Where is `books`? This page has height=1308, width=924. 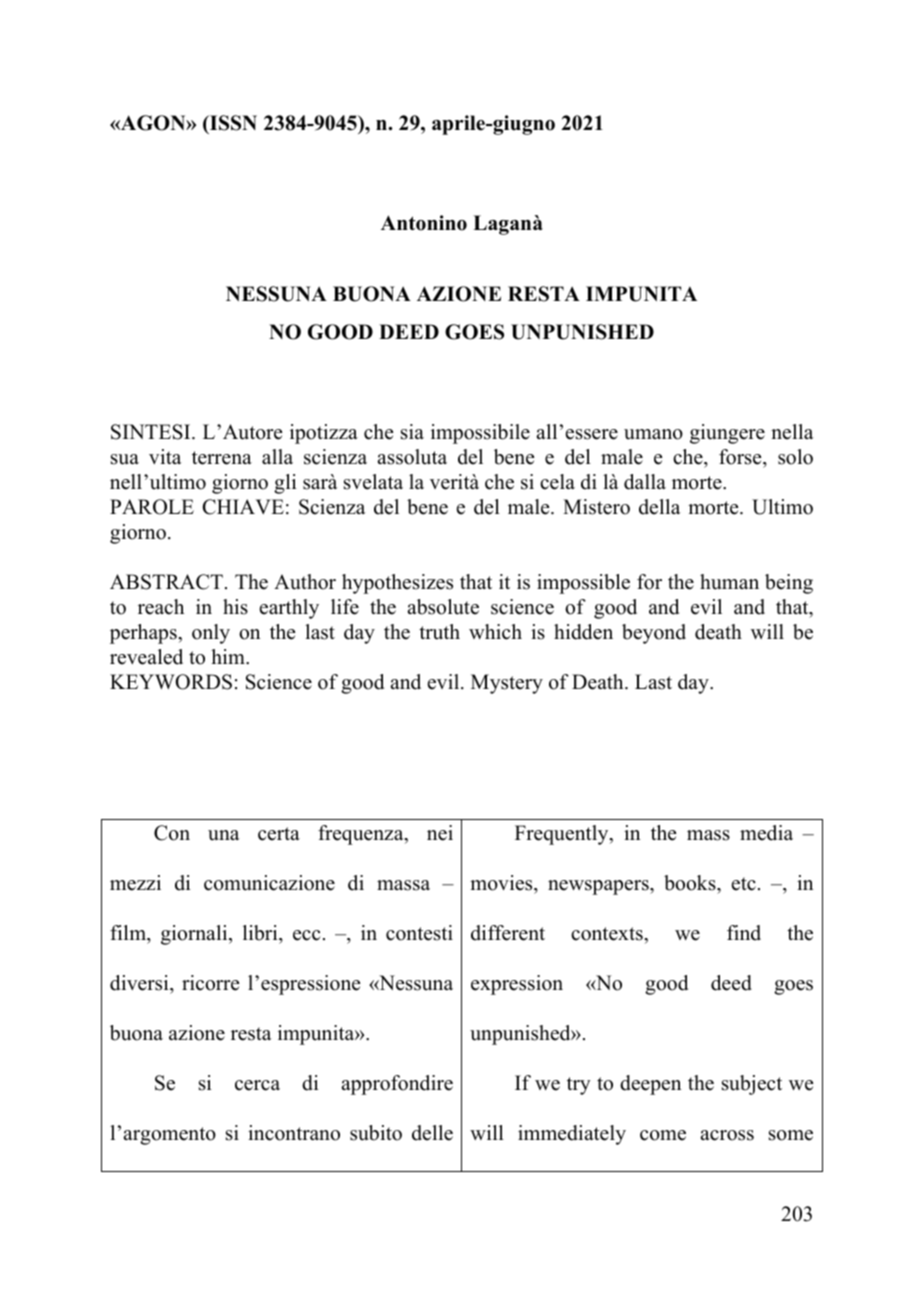 books is located at coordinates (691, 883).
